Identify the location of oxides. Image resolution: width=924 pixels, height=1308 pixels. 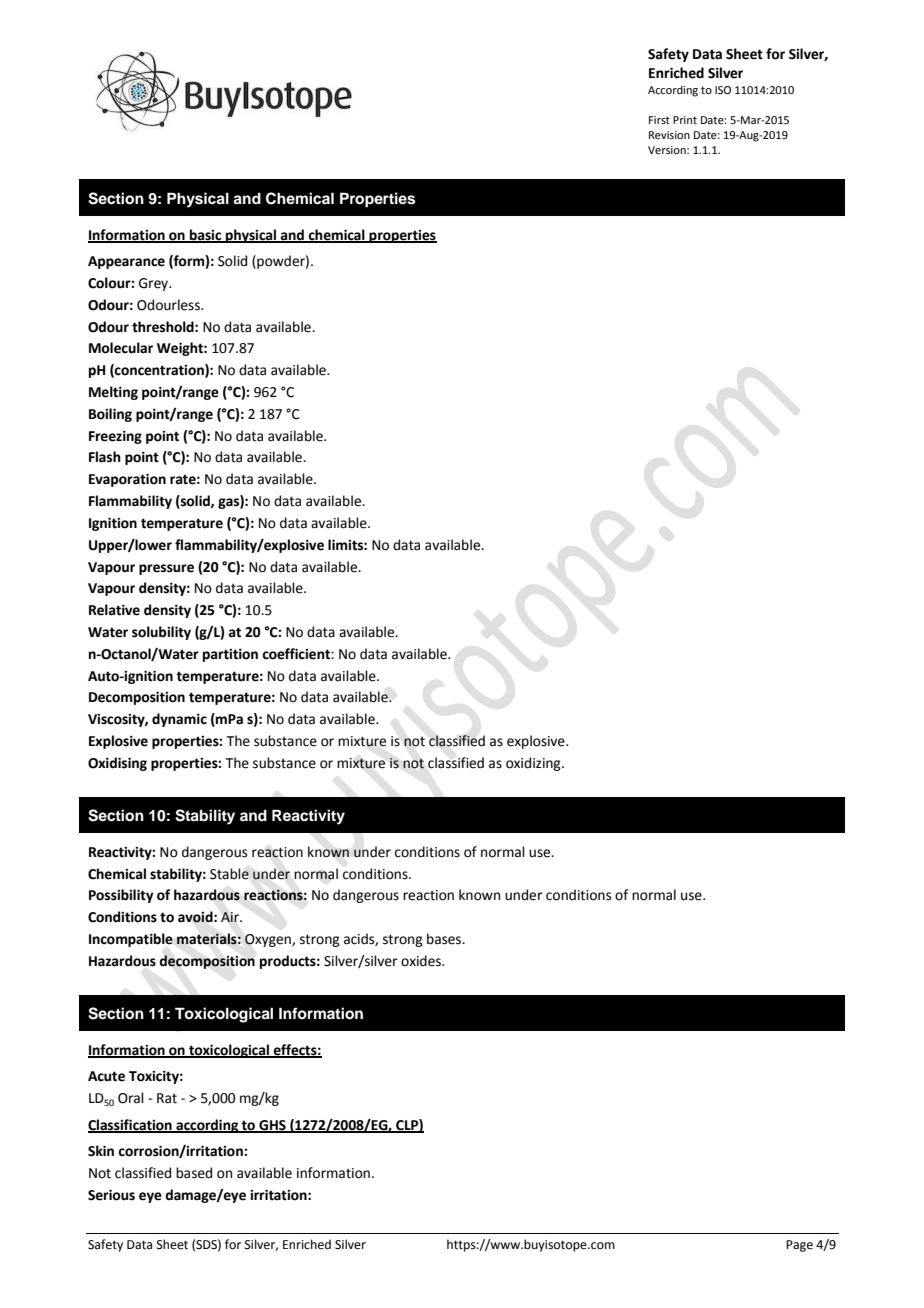
(422, 961).
